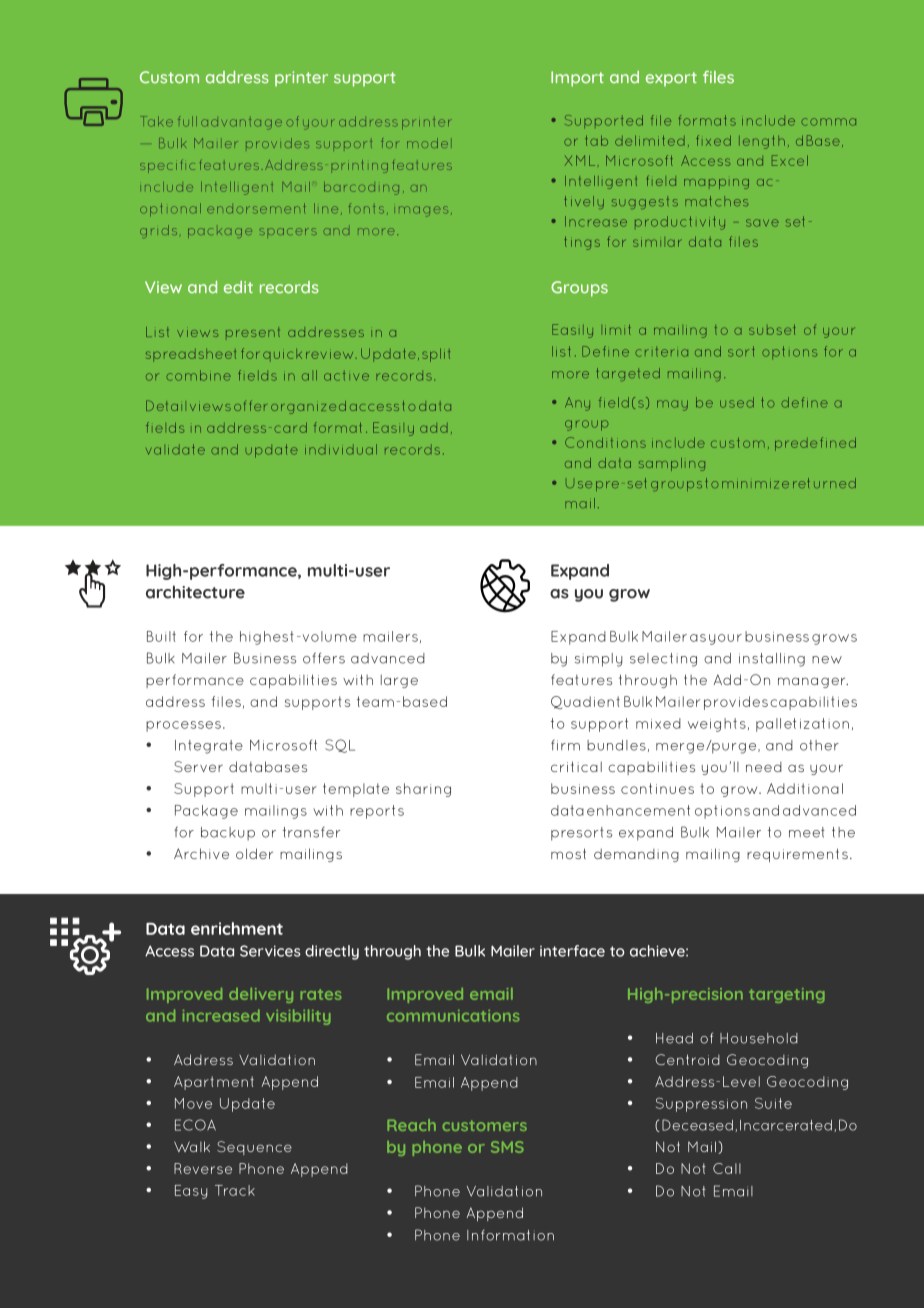  Describe the element at coordinates (241, 124) in the screenshot. I see `advantage` at that location.
